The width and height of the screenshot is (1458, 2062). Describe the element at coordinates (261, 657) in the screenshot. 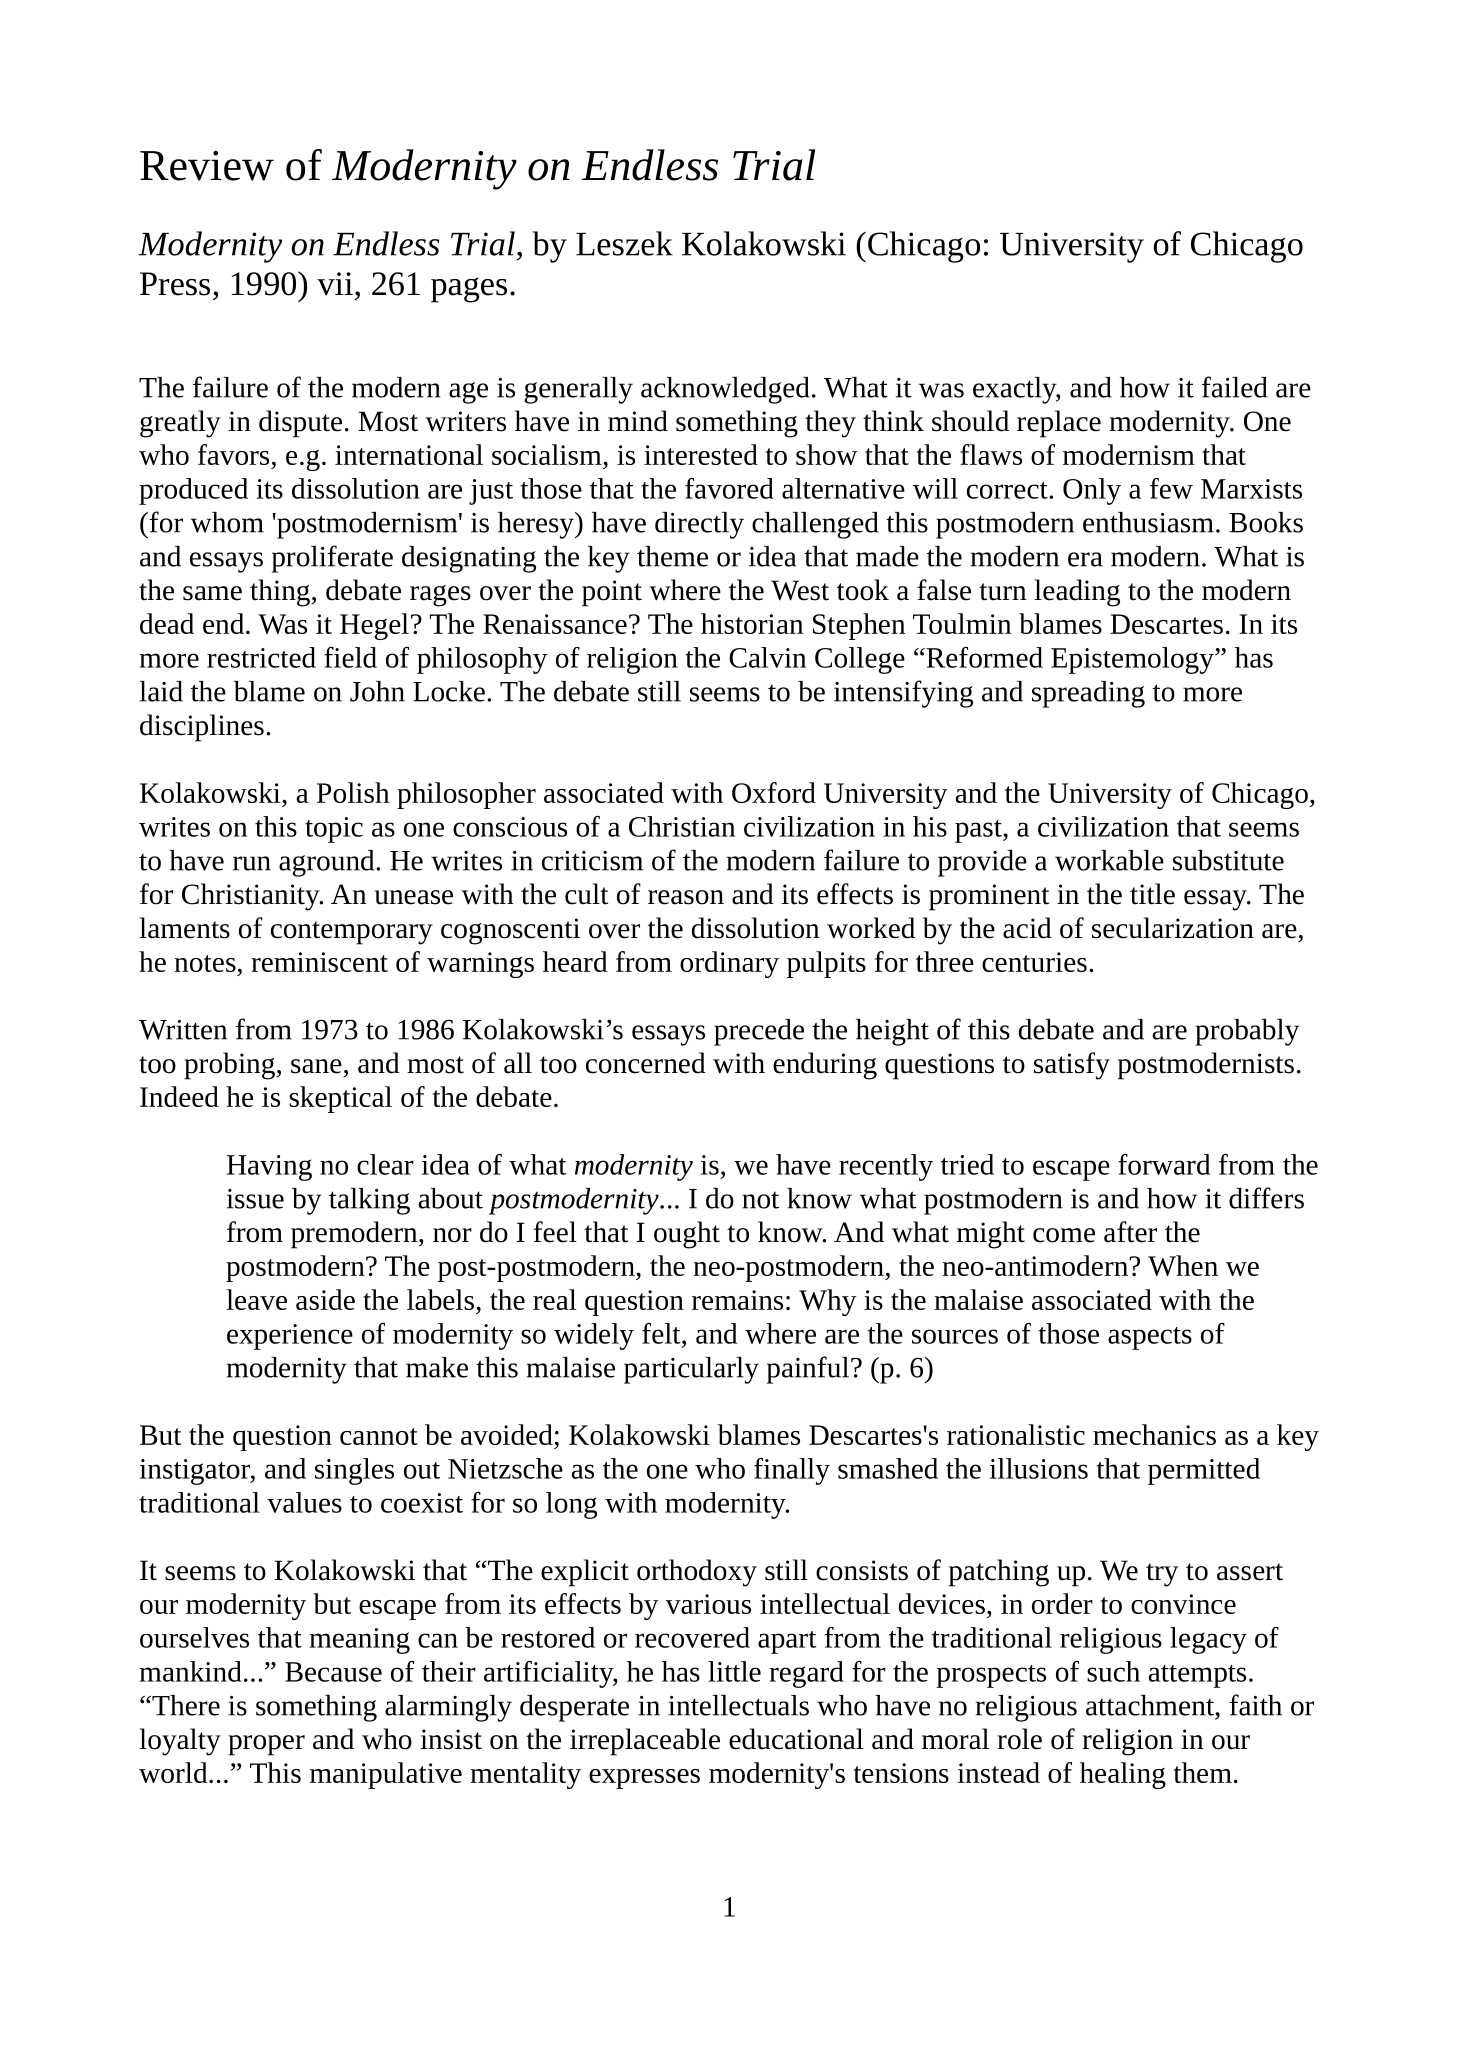

I see `restricted` at that location.
